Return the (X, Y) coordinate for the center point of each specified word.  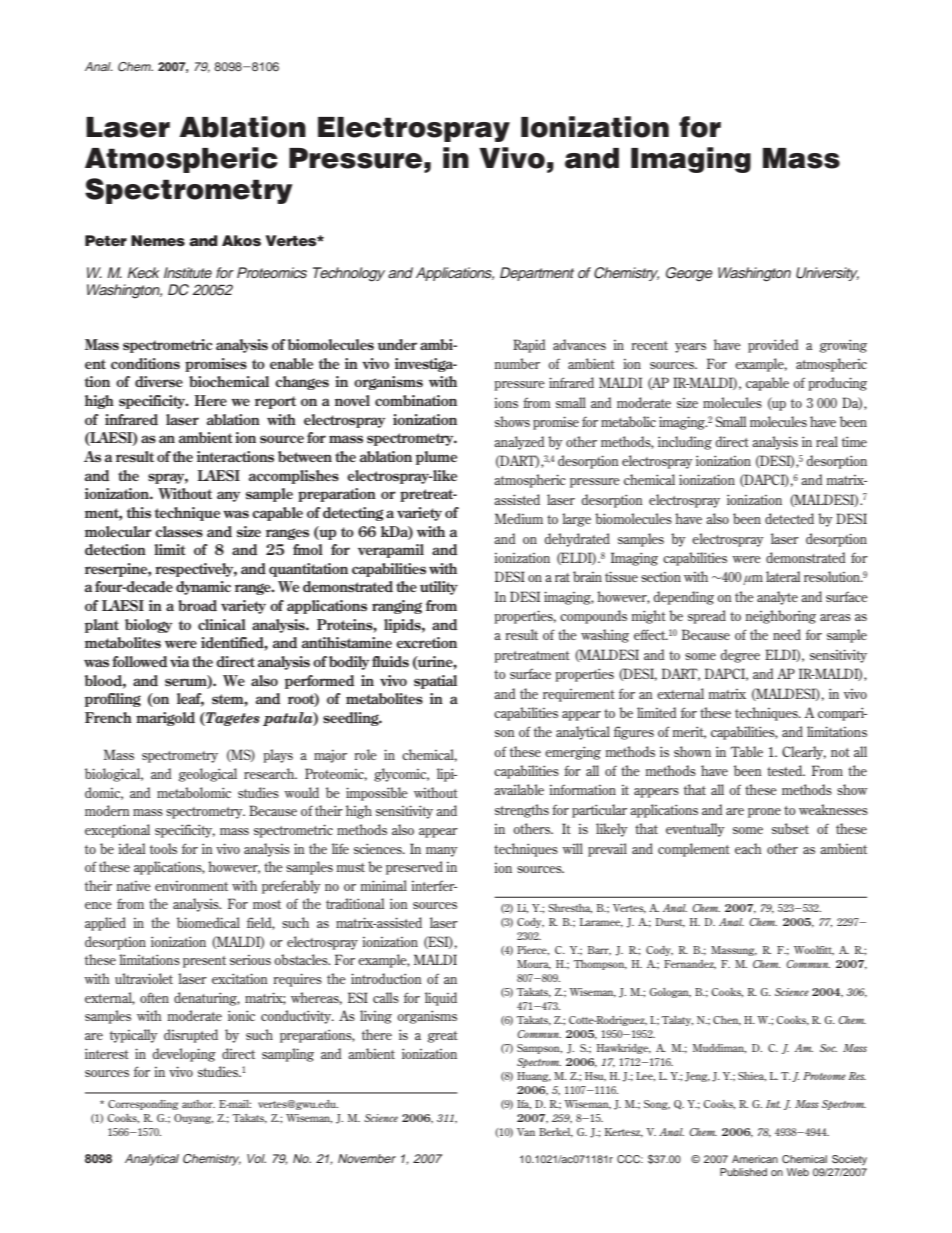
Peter (106, 240)
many (442, 852)
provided (773, 346)
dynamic (203, 588)
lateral (783, 576)
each (748, 848)
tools (163, 848)
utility (439, 588)
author (198, 1104)
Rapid (529, 346)
